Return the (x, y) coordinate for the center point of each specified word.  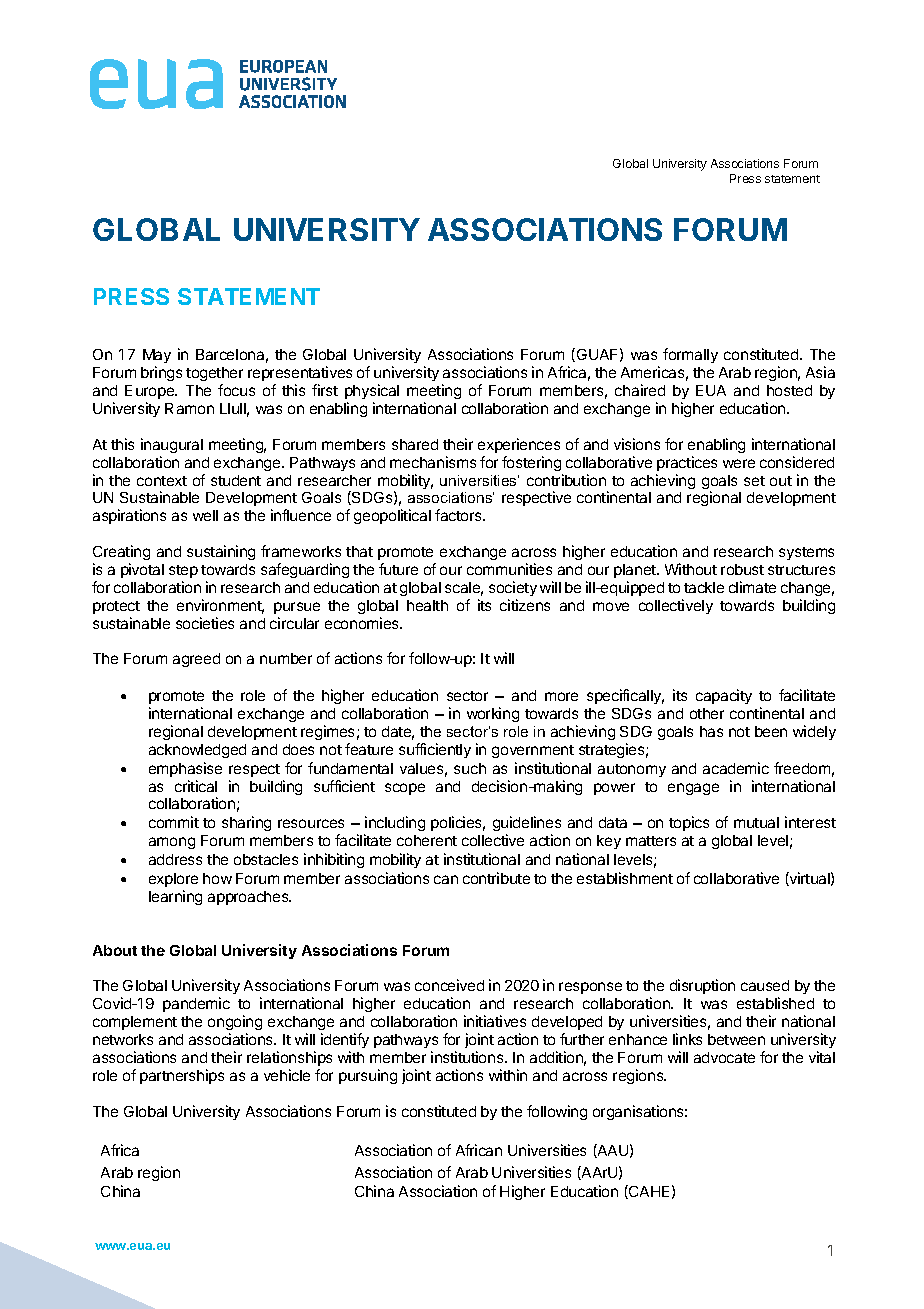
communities (509, 569)
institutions (468, 1057)
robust (742, 569)
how (217, 878)
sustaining (221, 552)
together (214, 376)
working (493, 714)
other (707, 713)
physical (372, 391)
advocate (724, 1057)
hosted (789, 390)
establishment (625, 878)
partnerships (182, 1076)
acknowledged (197, 751)
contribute (496, 878)
